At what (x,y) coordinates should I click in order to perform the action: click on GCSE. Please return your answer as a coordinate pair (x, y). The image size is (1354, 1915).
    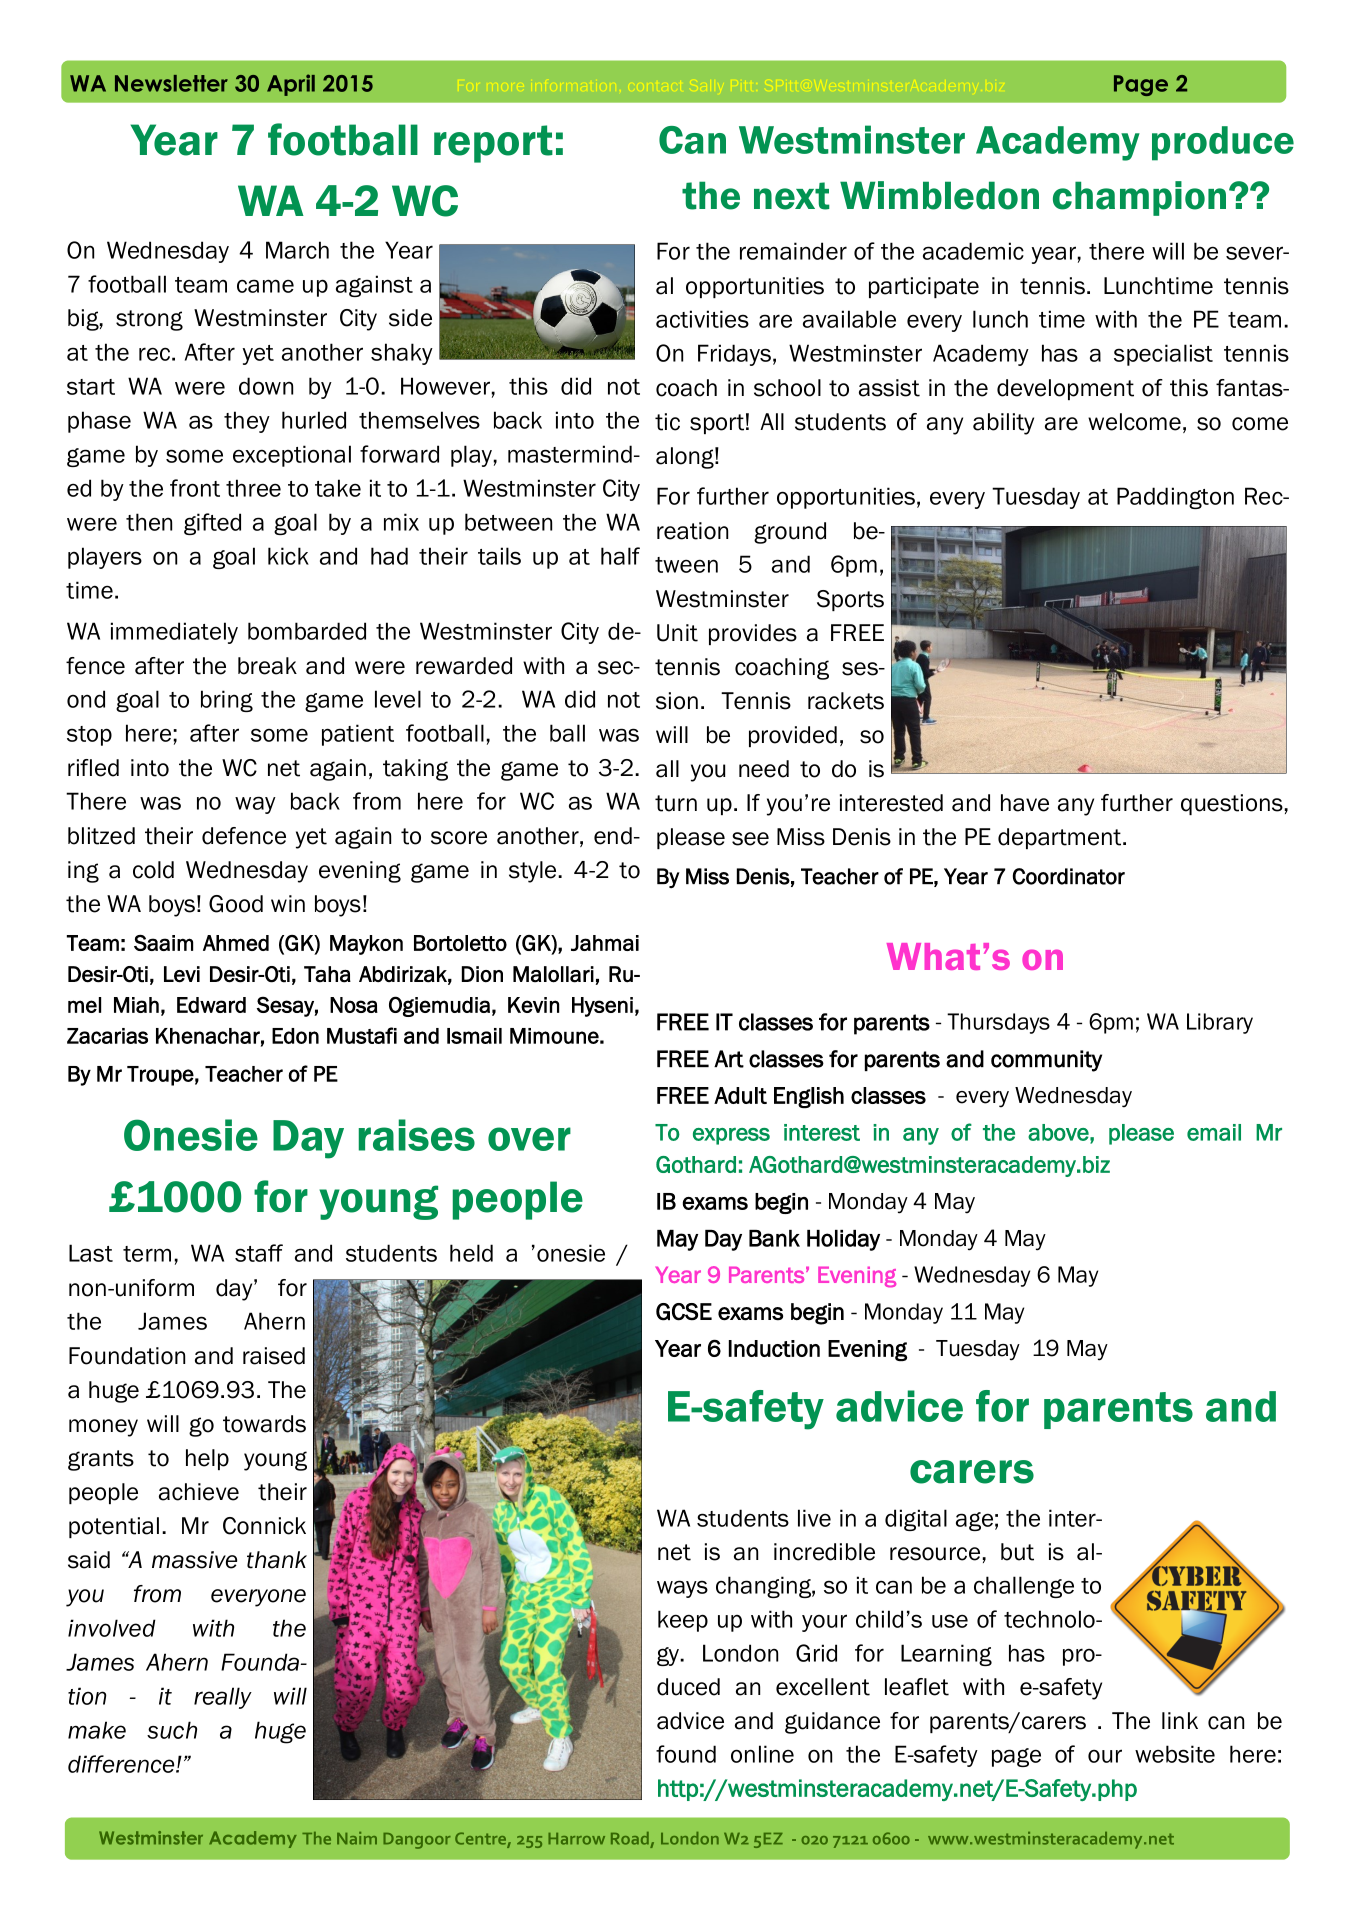
    Looking at the image, I should click on (684, 1312).
